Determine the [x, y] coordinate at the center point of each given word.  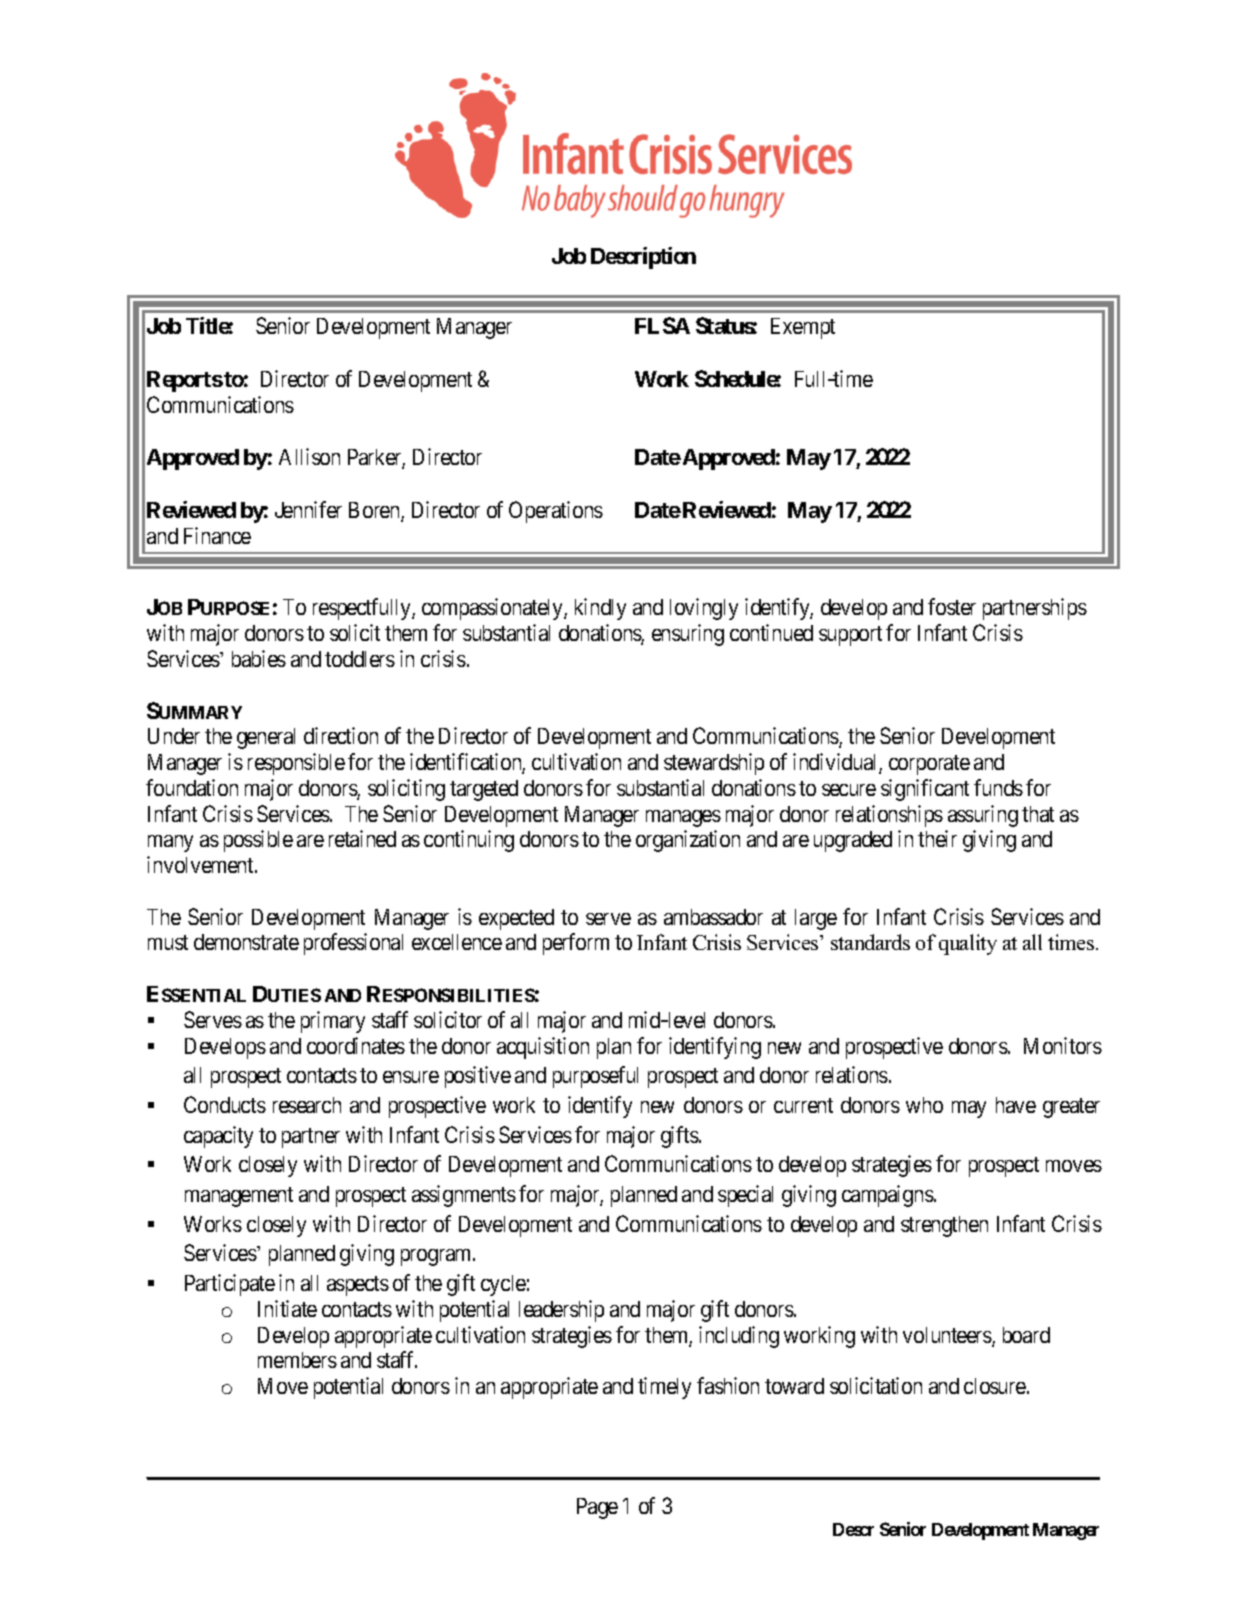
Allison [309, 456]
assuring [983, 816]
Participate [230, 1285]
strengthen [944, 1226]
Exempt [803, 328]
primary [333, 1022]
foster [952, 606]
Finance [217, 535]
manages [683, 818]
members [297, 1360]
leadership [561, 1311]
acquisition [543, 1048]
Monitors [1063, 1045]
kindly [600, 609]
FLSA [662, 325]
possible [258, 841]
